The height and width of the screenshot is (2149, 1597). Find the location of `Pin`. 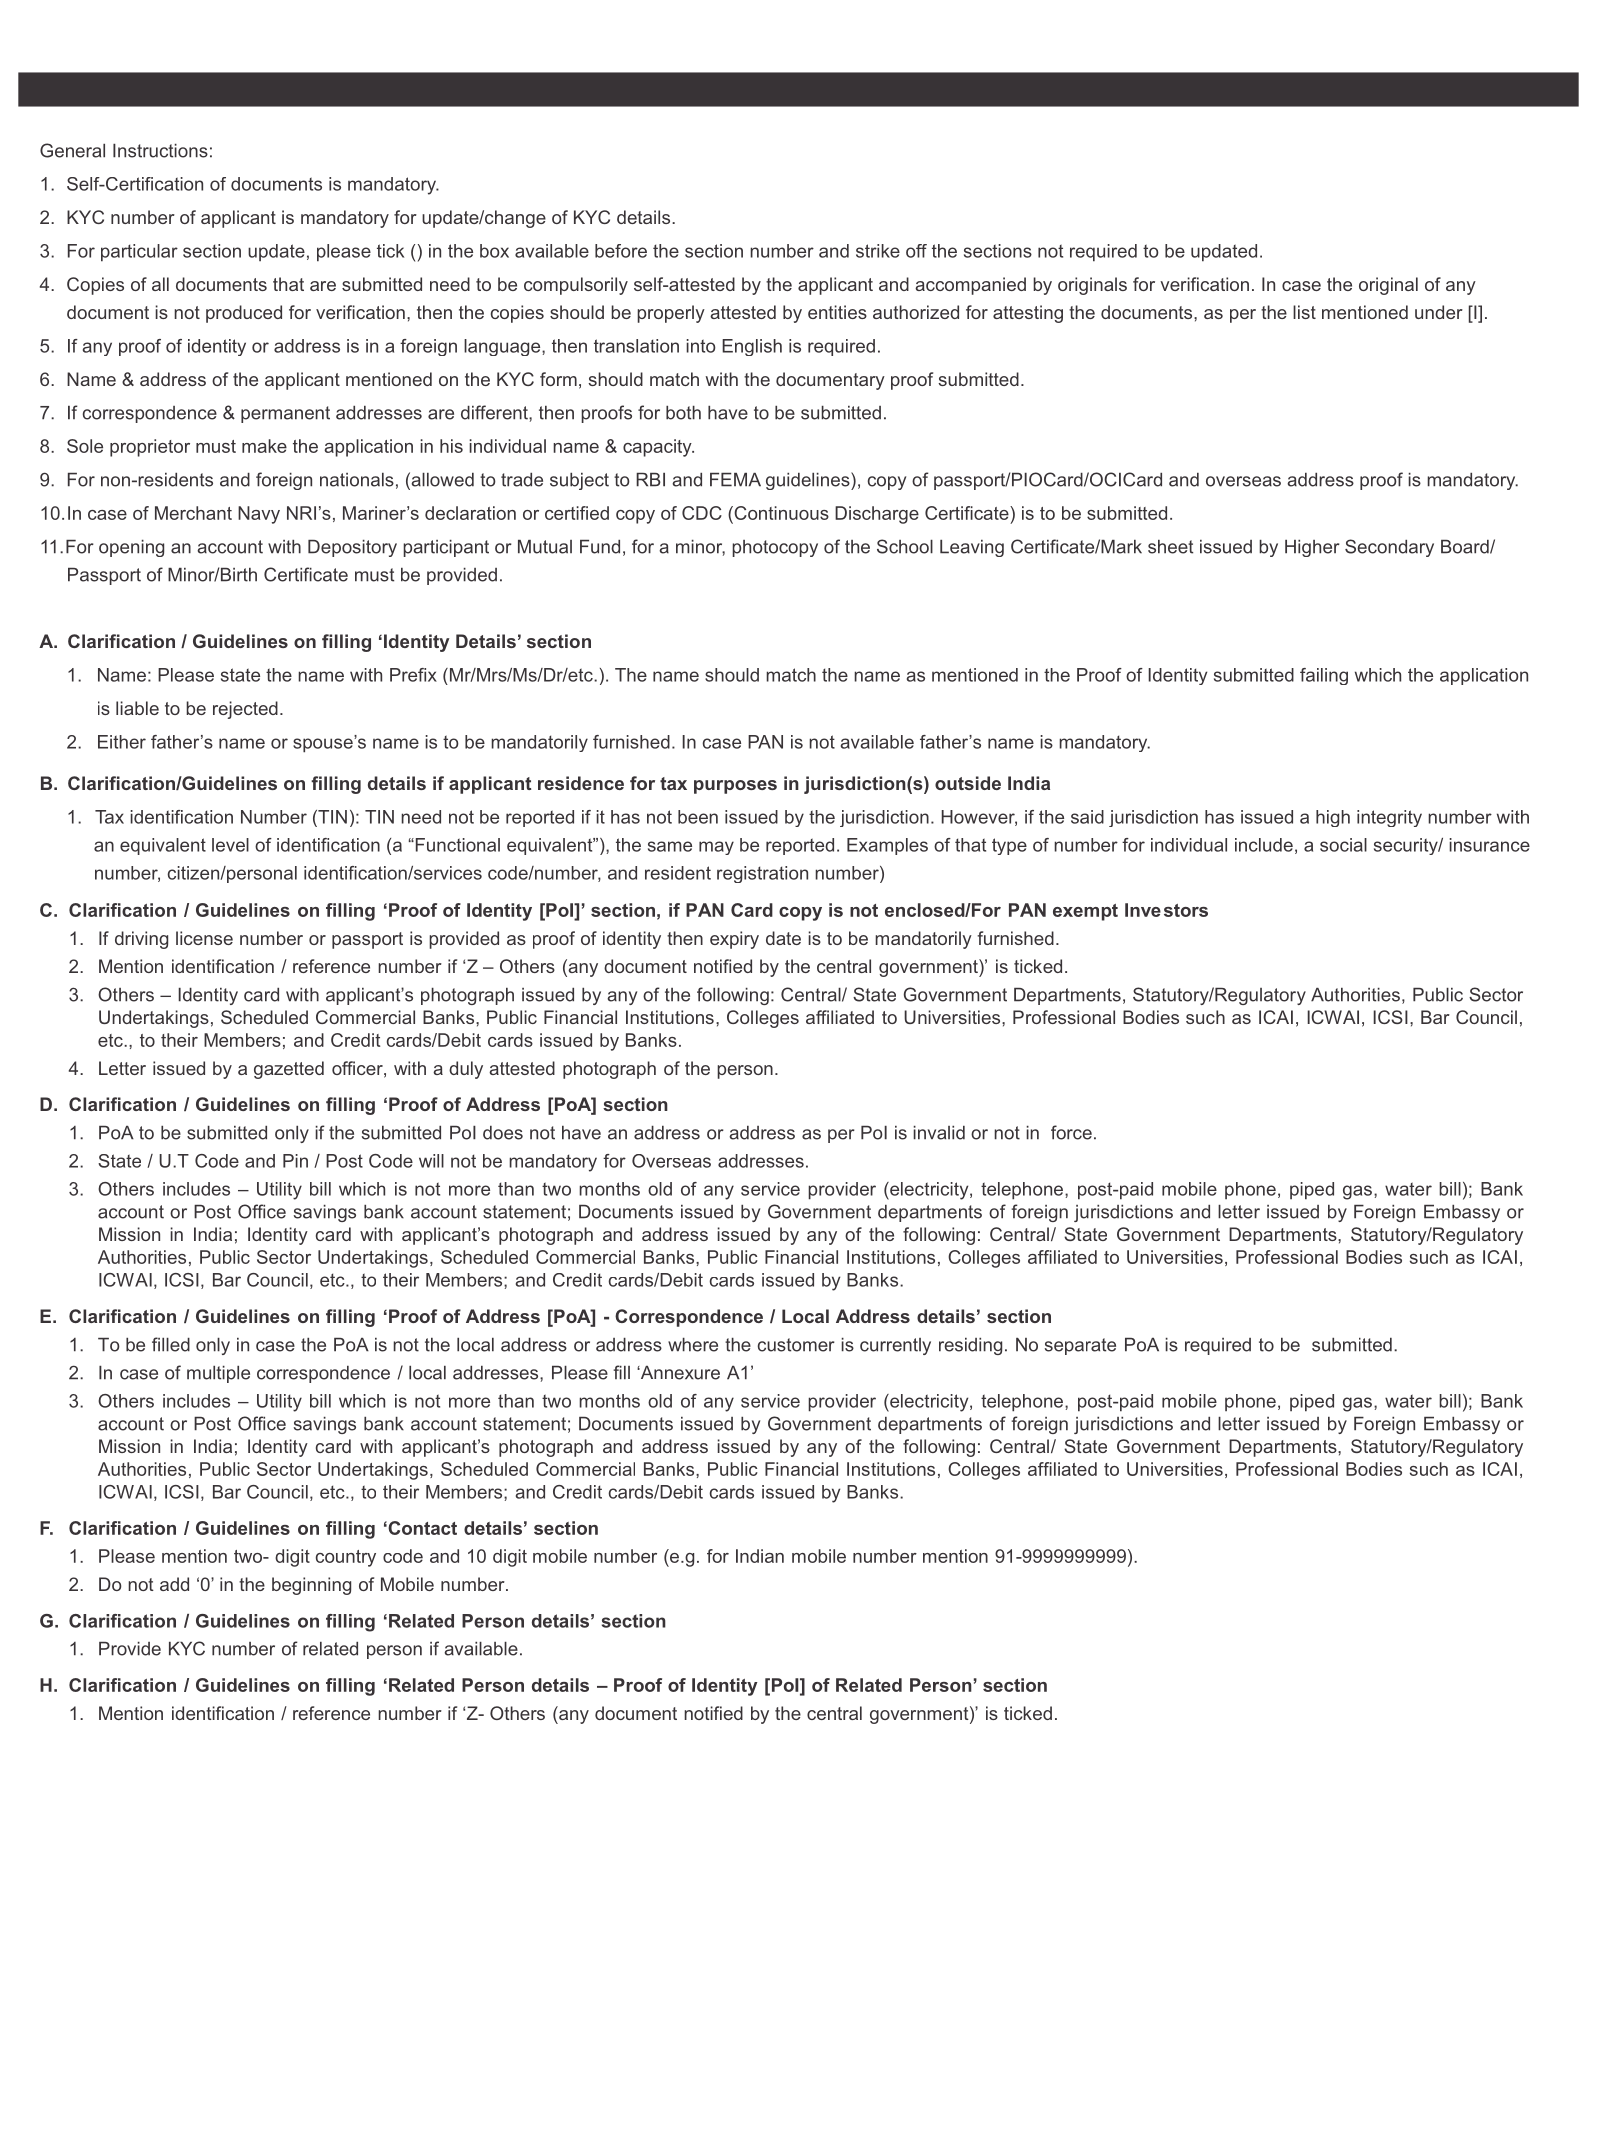

Pin is located at coordinates (295, 1161).
